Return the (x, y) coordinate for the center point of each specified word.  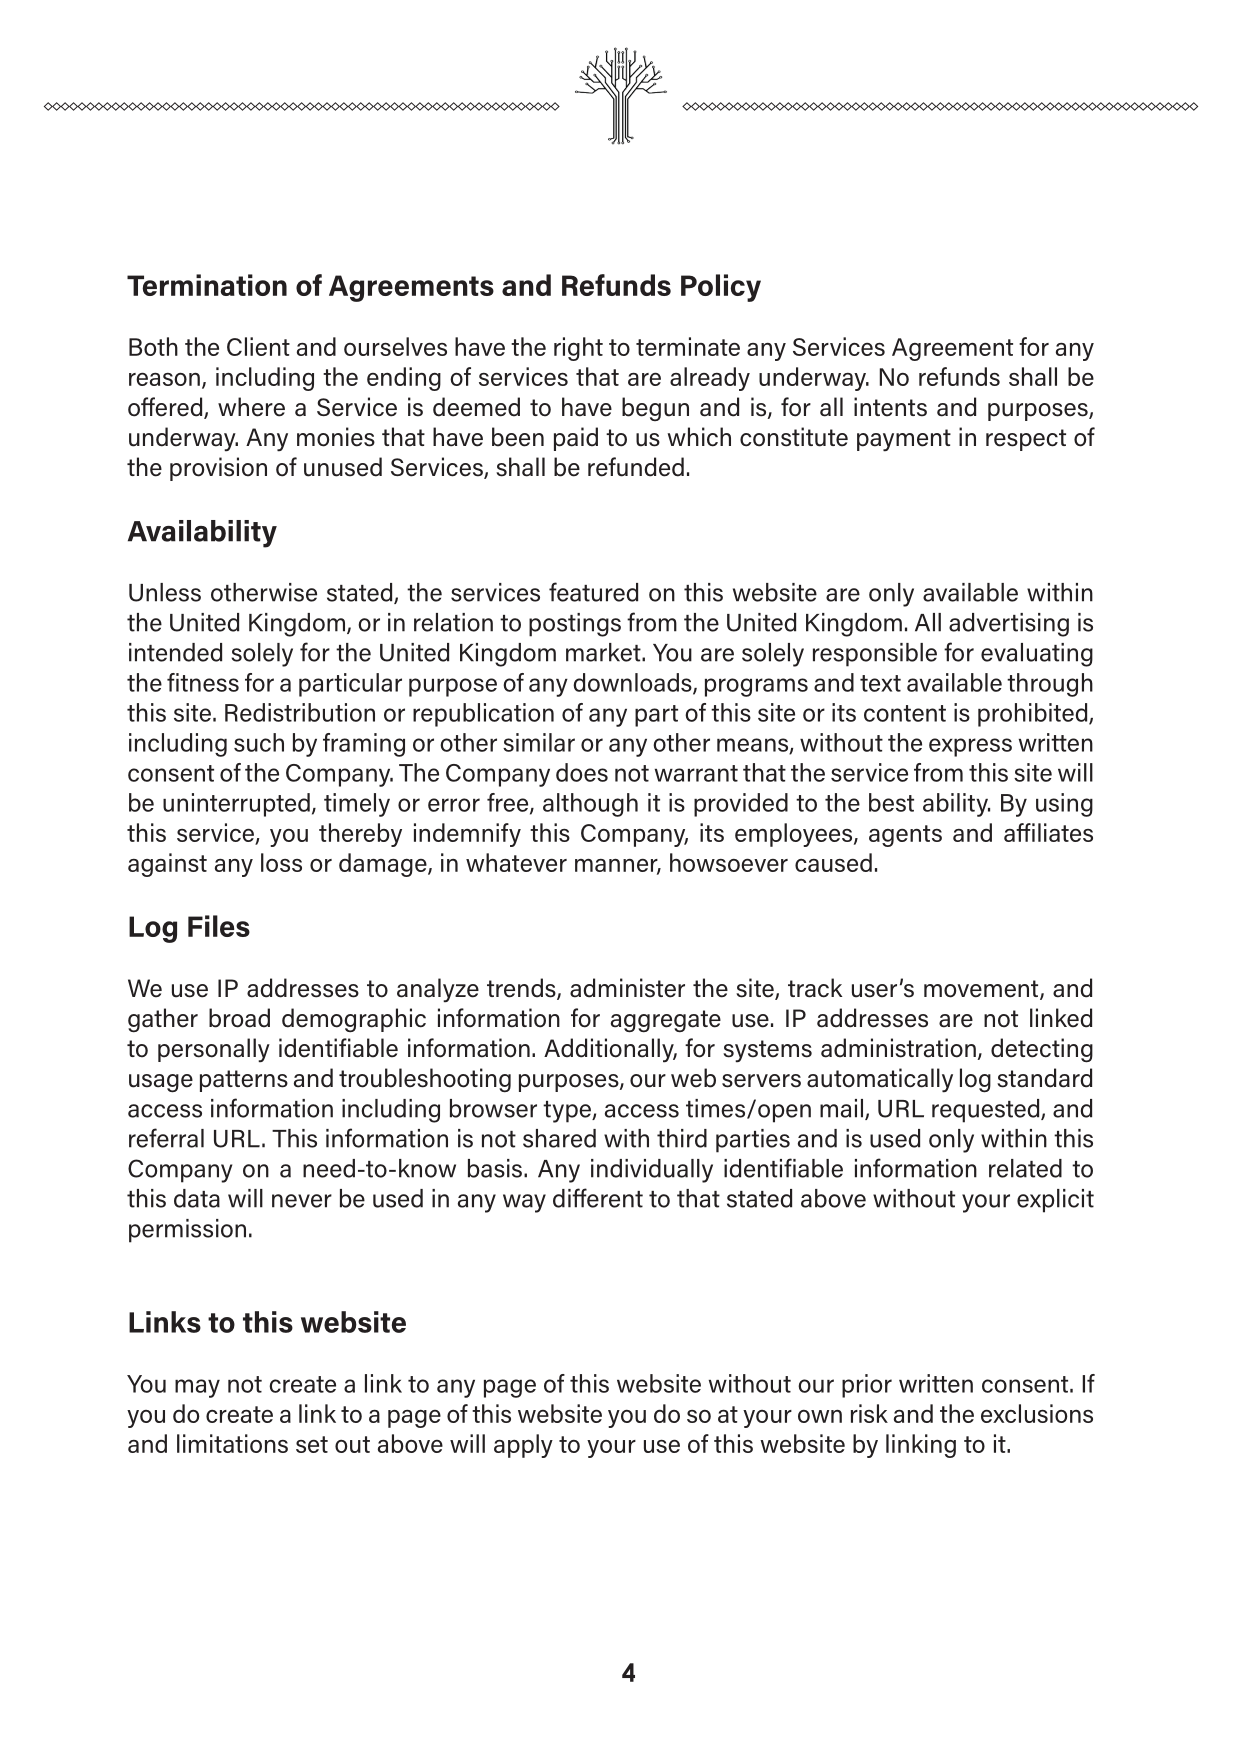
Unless (165, 592)
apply (523, 1446)
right (578, 349)
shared (559, 1138)
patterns (244, 1081)
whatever (516, 862)
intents (890, 407)
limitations (232, 1443)
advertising (1009, 625)
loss (281, 862)
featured (593, 592)
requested (987, 1111)
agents (905, 836)
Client (258, 346)
